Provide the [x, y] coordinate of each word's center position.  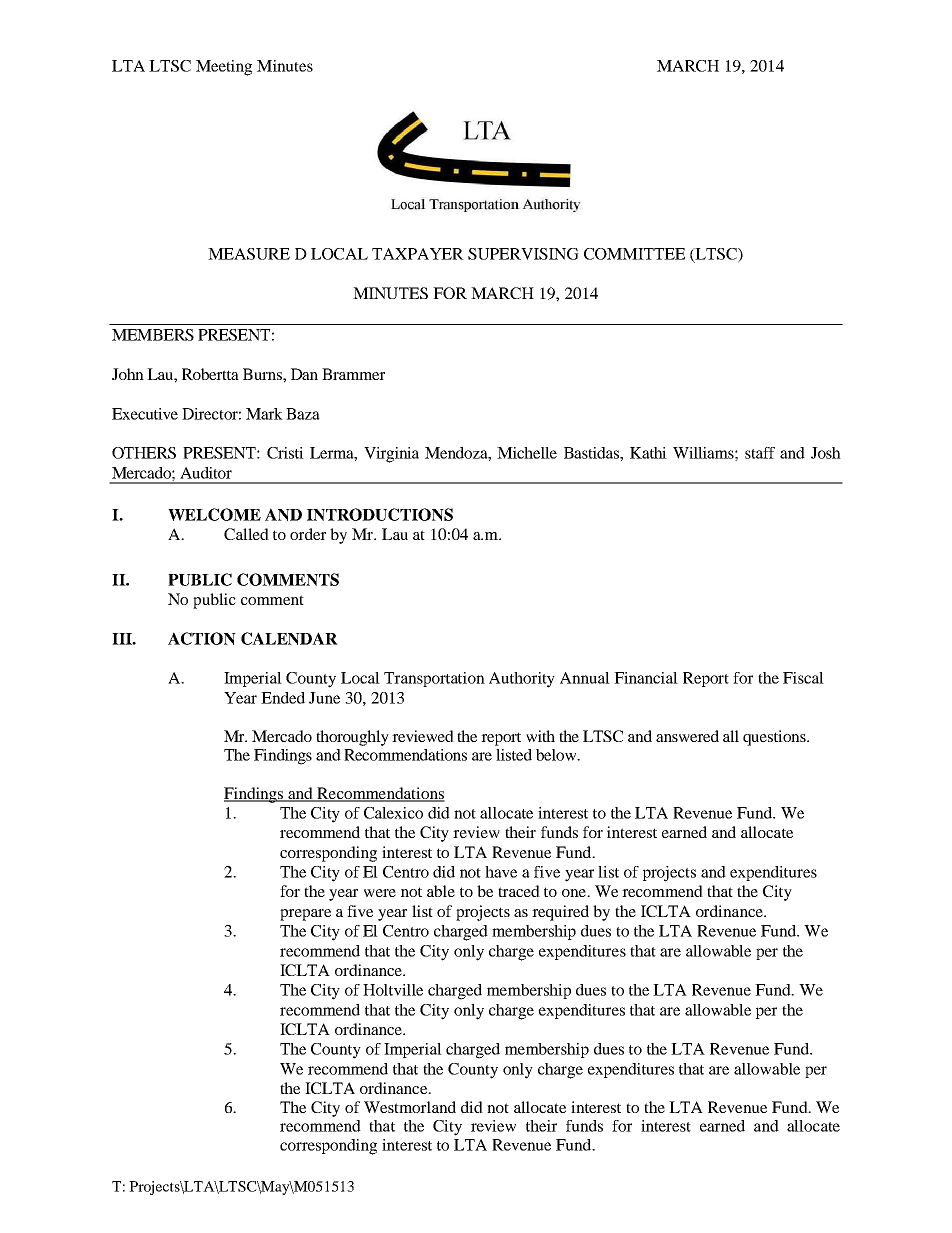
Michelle [527, 453]
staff [760, 453]
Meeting [224, 68]
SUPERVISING [523, 254]
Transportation [434, 679]
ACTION [202, 638]
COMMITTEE [634, 254]
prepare [305, 915]
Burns [263, 374]
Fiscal [803, 678]
